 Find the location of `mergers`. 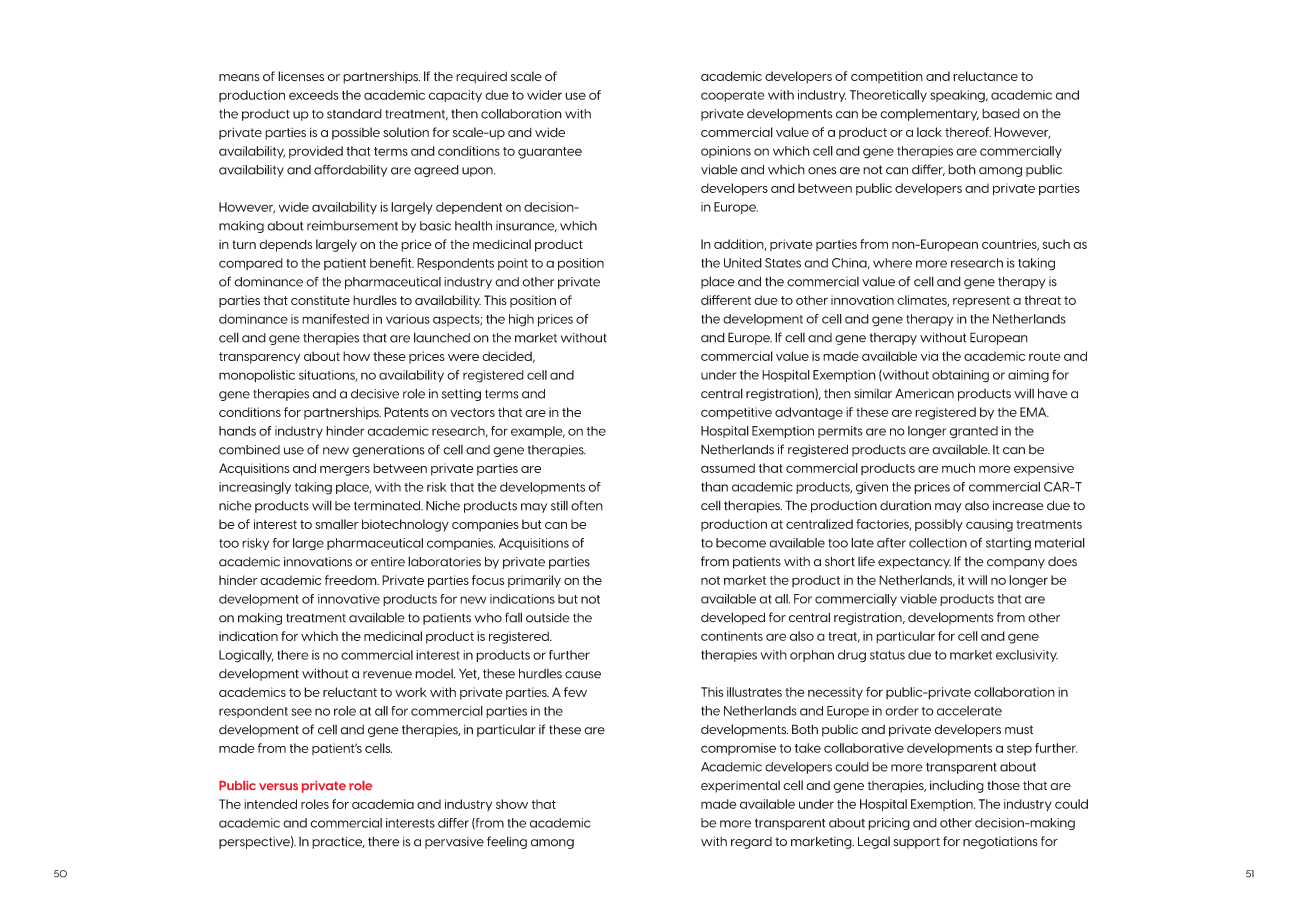

mergers is located at coordinates (345, 471).
